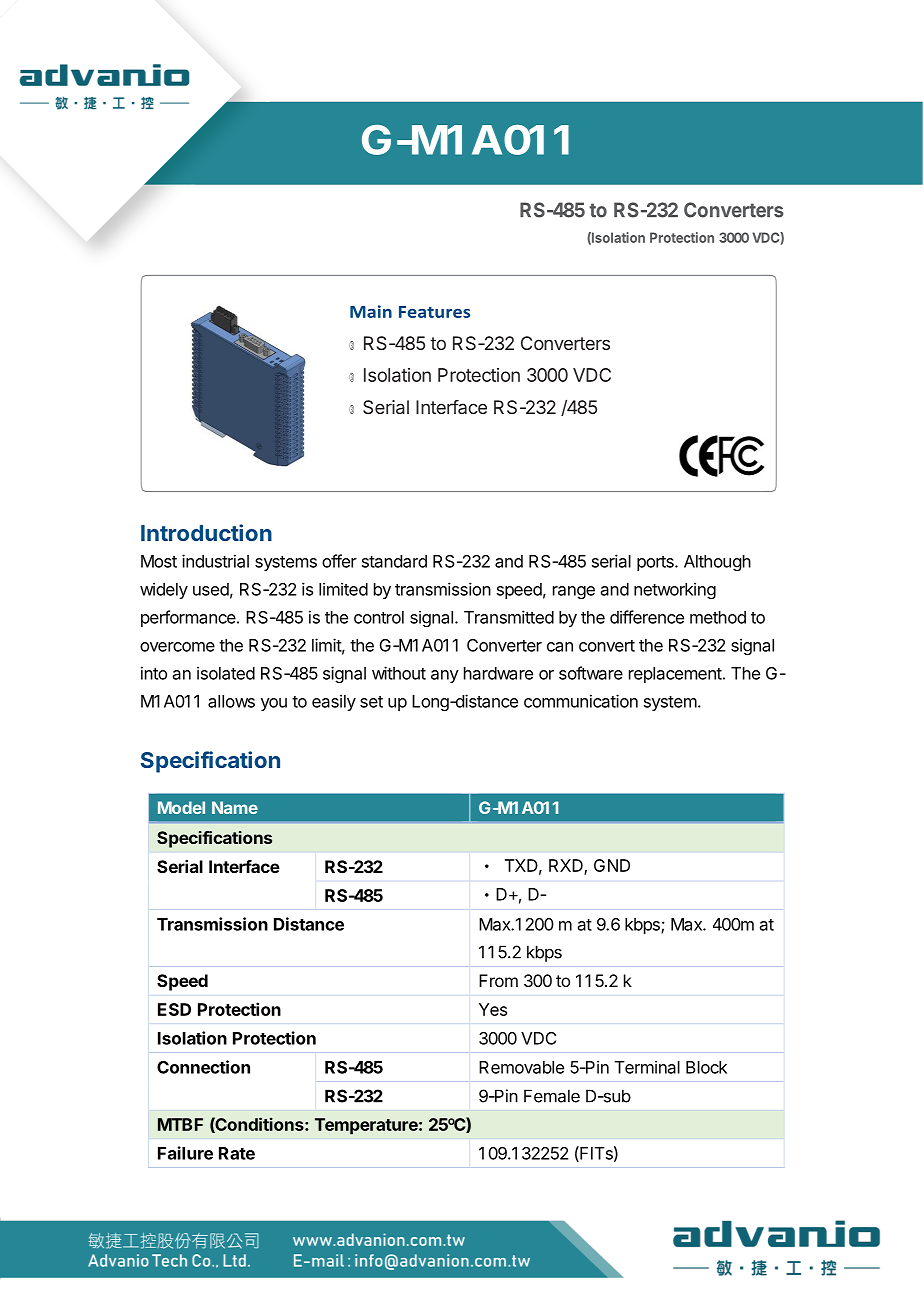  What do you see at coordinates (237, 1153) in the page?
I see `Rate` at bounding box center [237, 1153].
